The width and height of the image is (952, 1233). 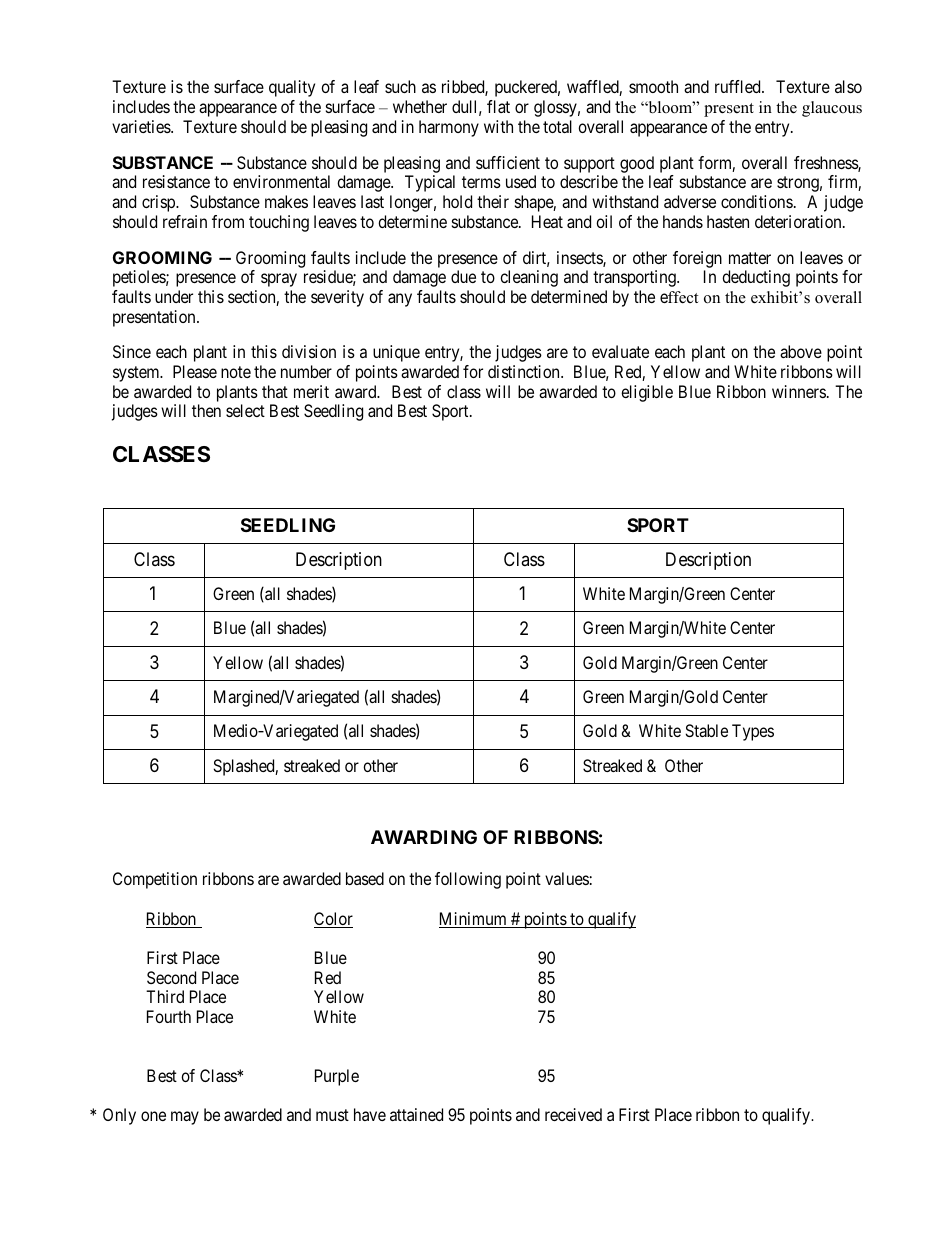 What do you see at coordinates (801, 351) in the image?
I see `above` at bounding box center [801, 351].
